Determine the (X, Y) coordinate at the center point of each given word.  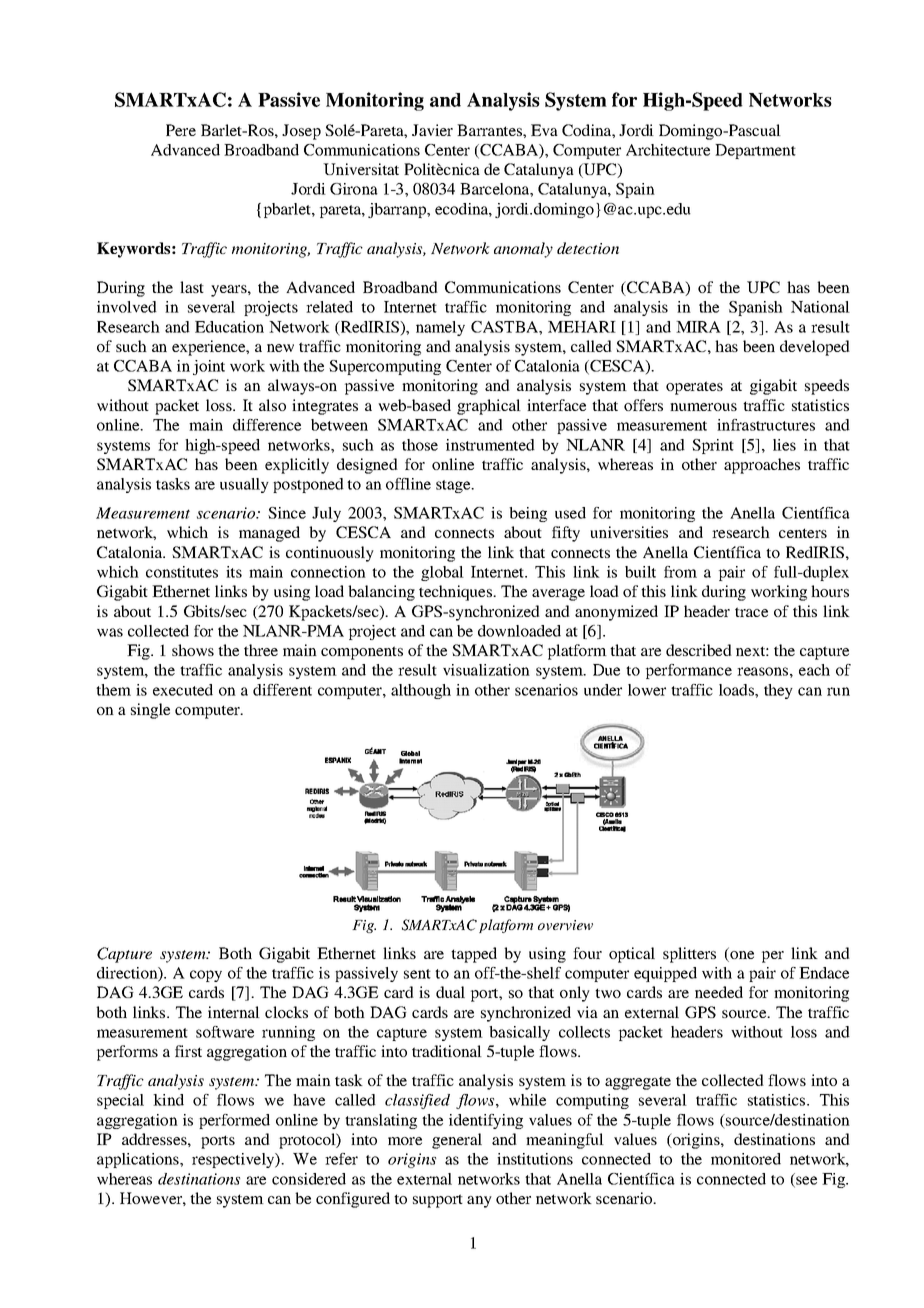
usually (244, 485)
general (457, 1141)
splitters (689, 955)
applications (139, 1160)
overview (565, 925)
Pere (181, 130)
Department (755, 151)
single (150, 711)
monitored (746, 1159)
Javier (432, 130)
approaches (762, 466)
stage (454, 486)
